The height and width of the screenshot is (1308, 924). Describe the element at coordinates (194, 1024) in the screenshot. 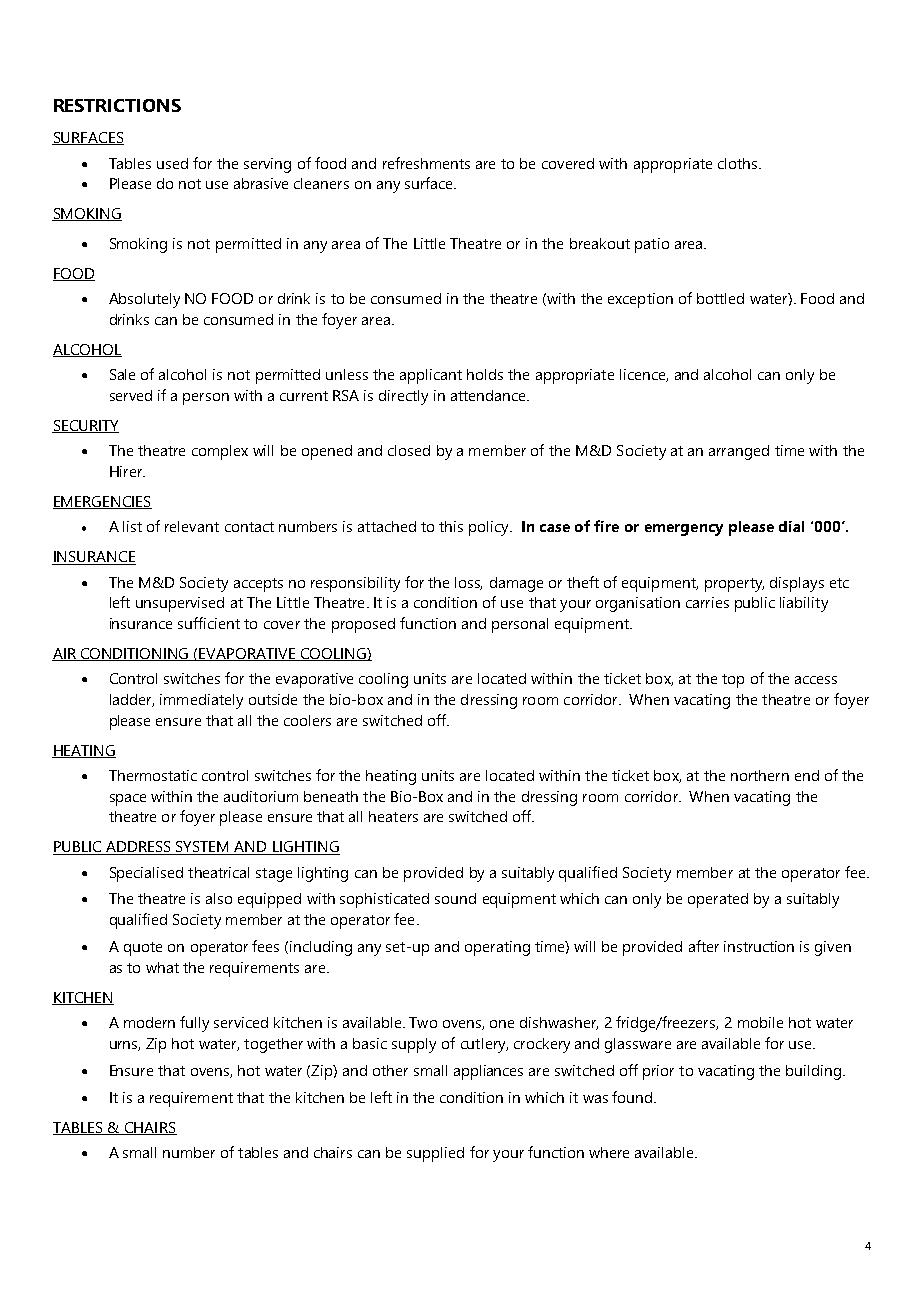

I see `fully` at that location.
